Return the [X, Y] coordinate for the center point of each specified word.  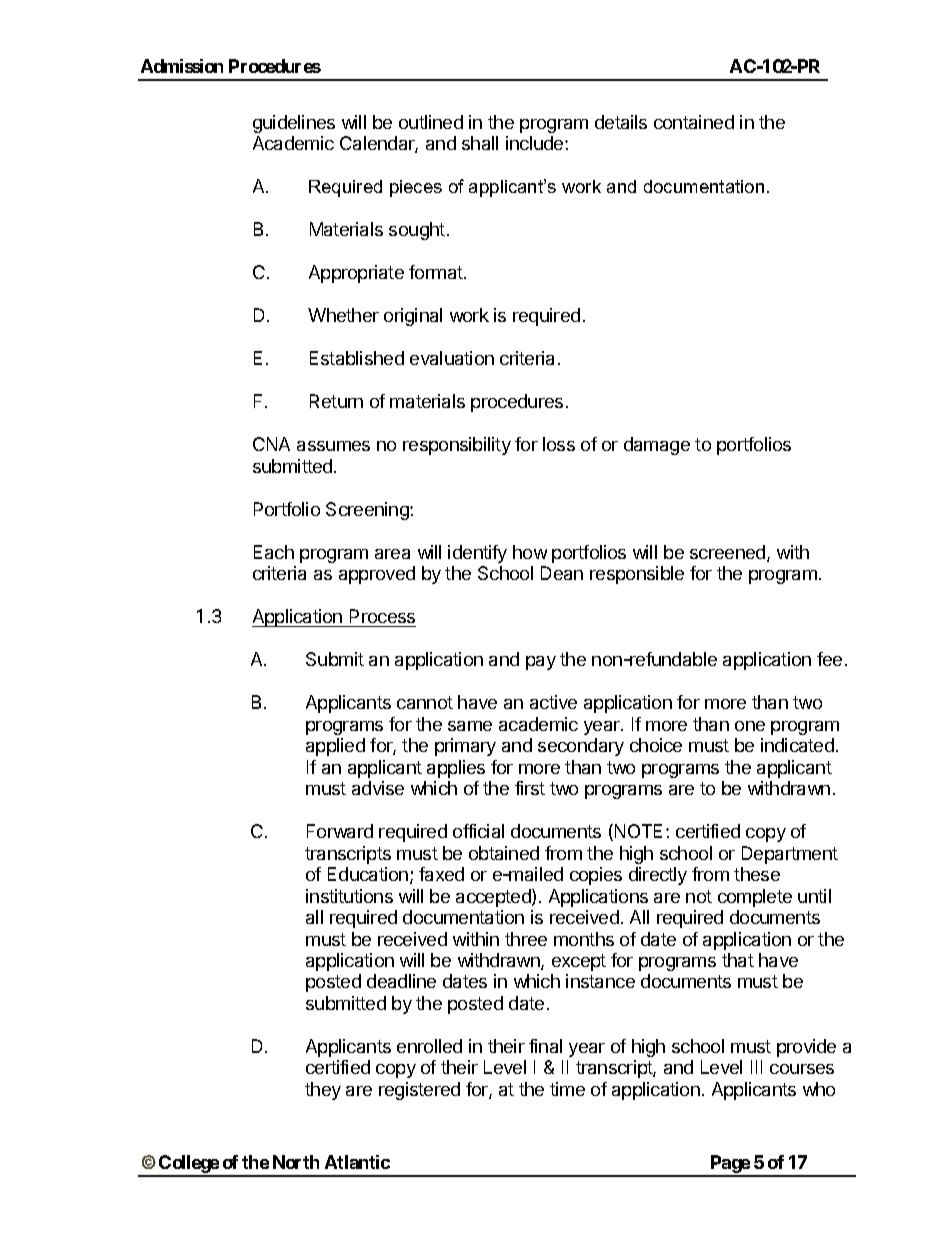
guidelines [294, 124]
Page [730, 1165]
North [296, 1162]
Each [274, 552]
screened [729, 553]
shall [480, 143]
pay [541, 663]
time [567, 1089]
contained [694, 122]
